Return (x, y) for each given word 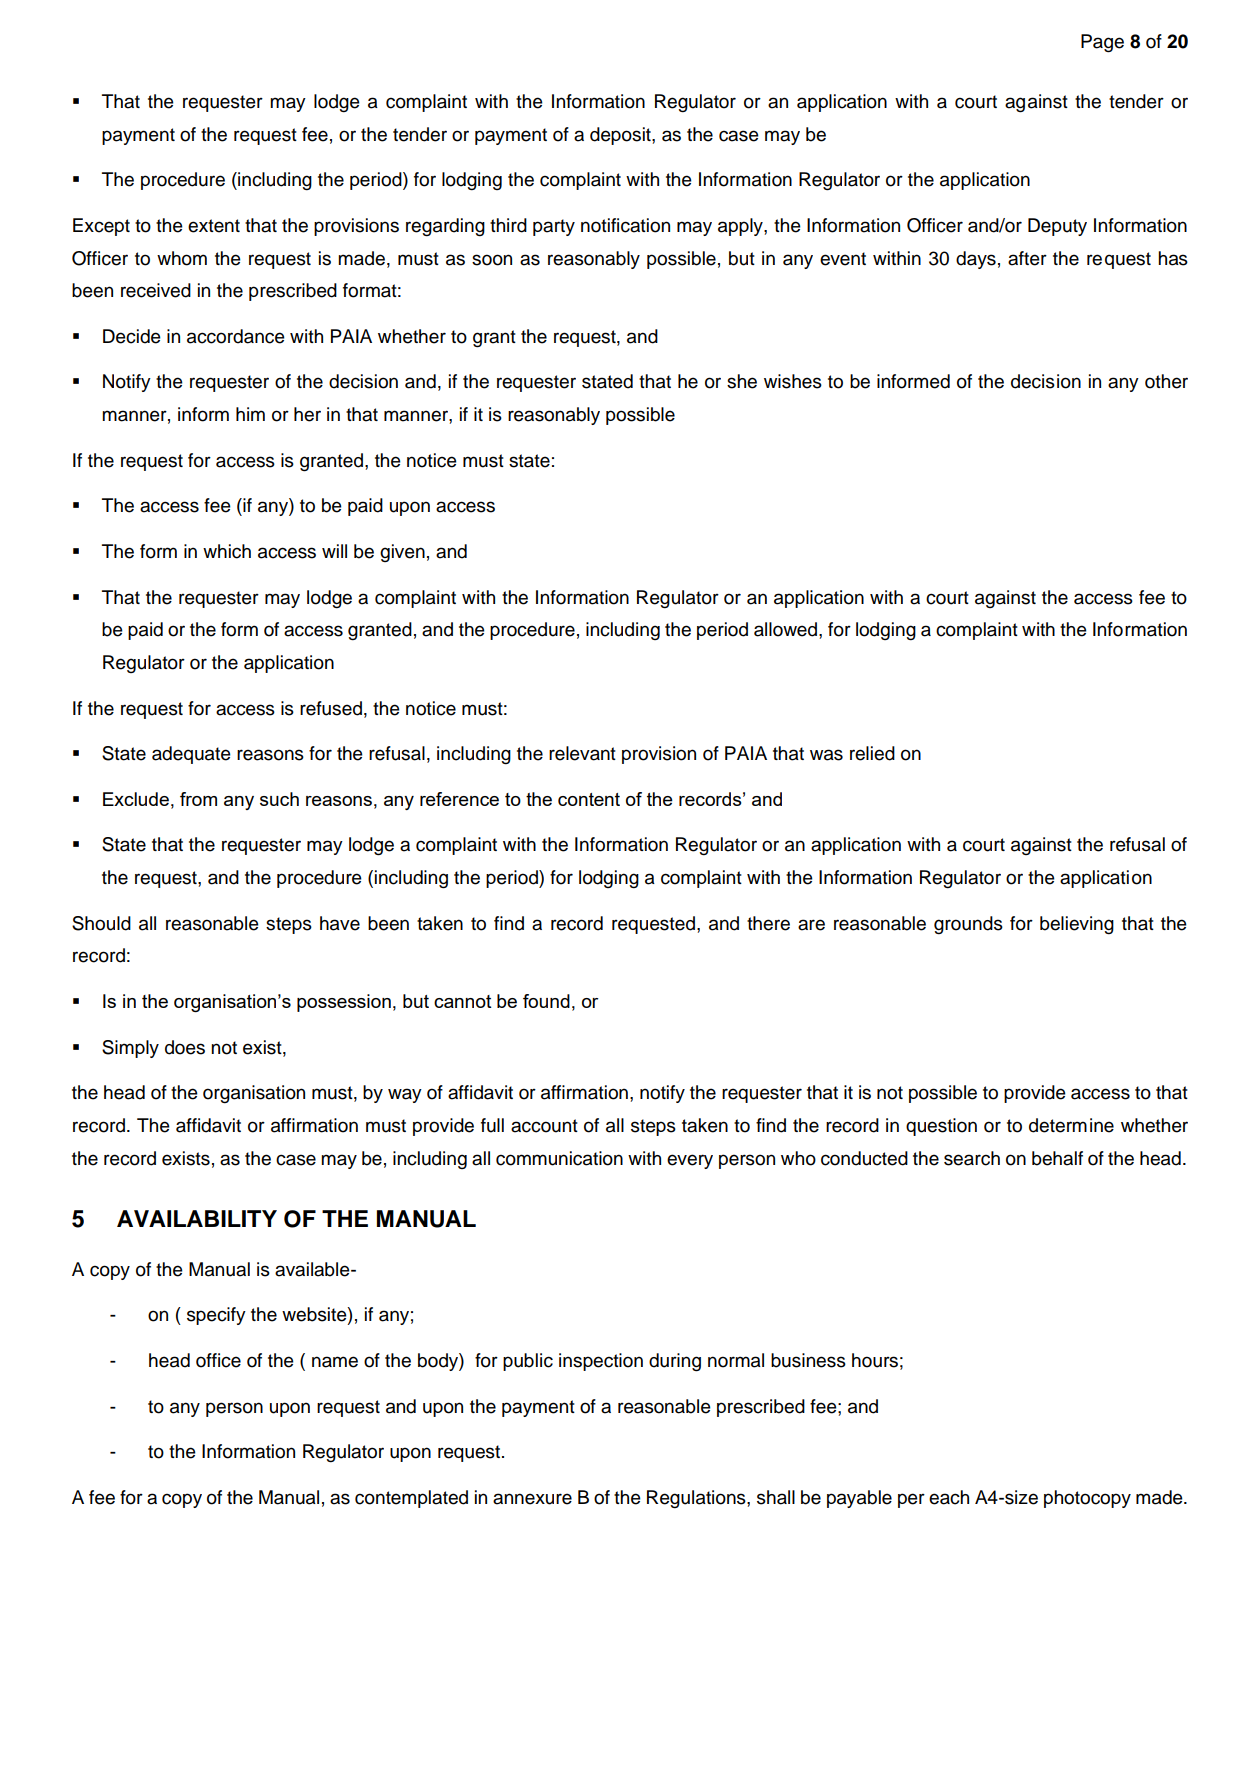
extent (214, 226)
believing (1077, 925)
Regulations (697, 1499)
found (546, 1001)
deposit (621, 136)
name (335, 1362)
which (227, 551)
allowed (787, 629)
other (1166, 381)
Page (1102, 43)
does (185, 1047)
